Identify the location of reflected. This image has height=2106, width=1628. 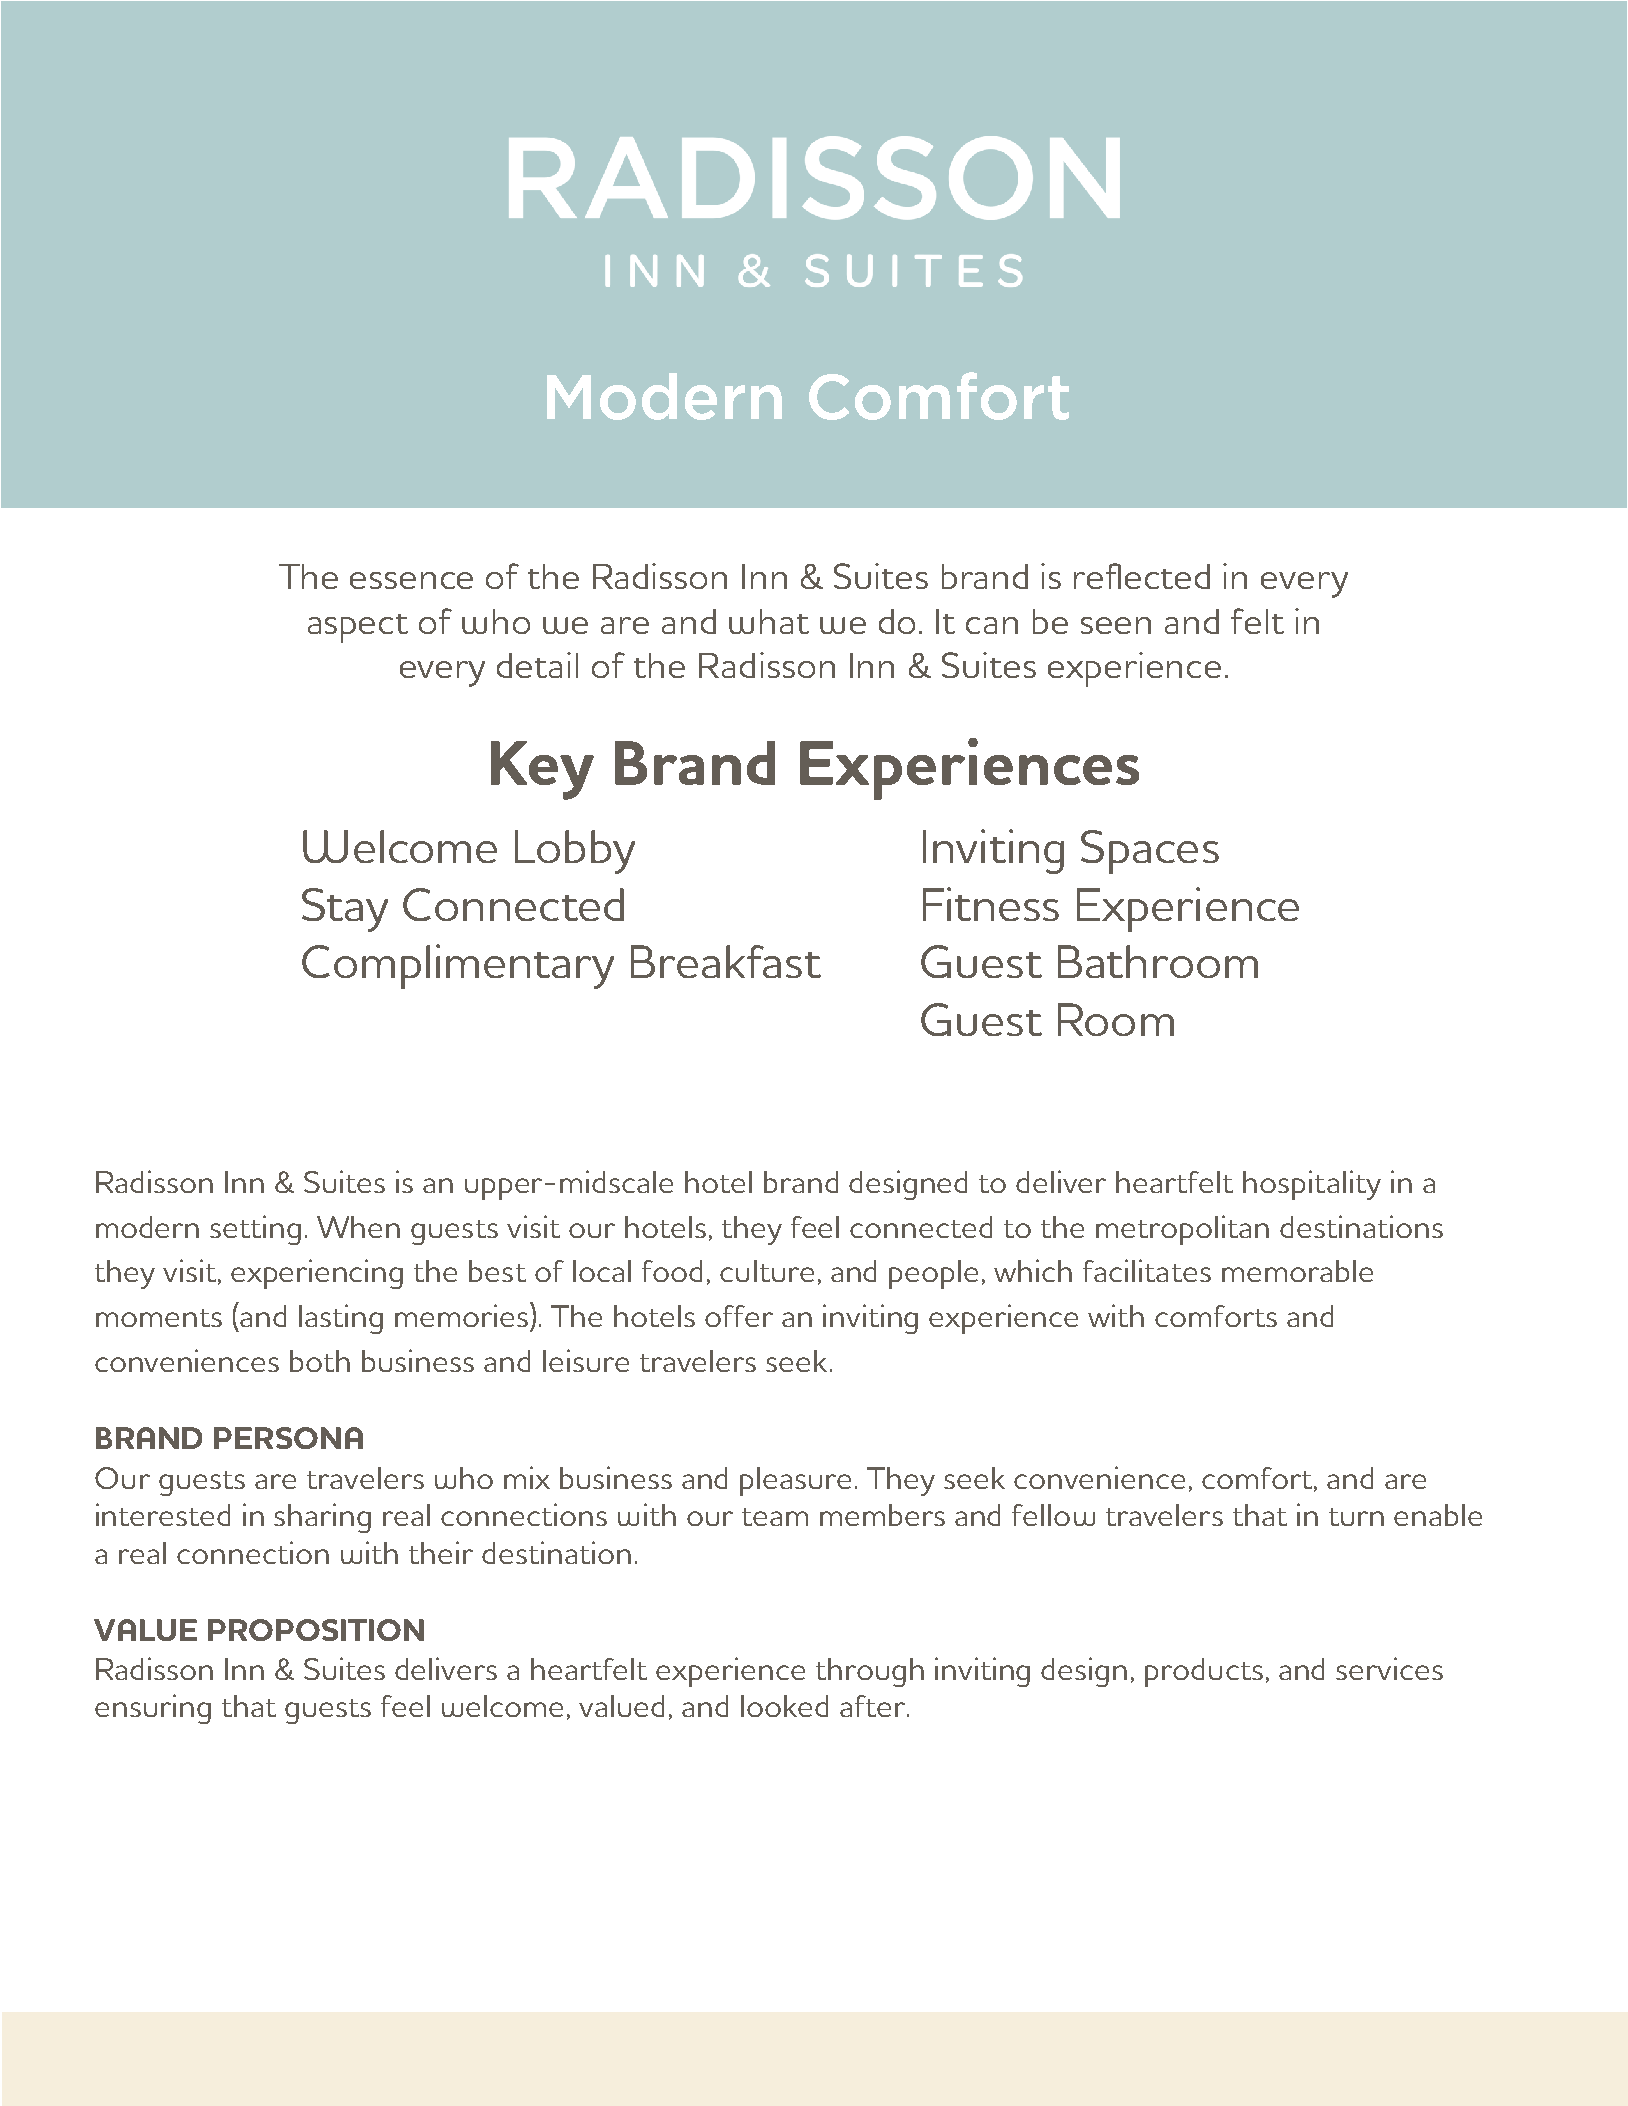
(1142, 576).
